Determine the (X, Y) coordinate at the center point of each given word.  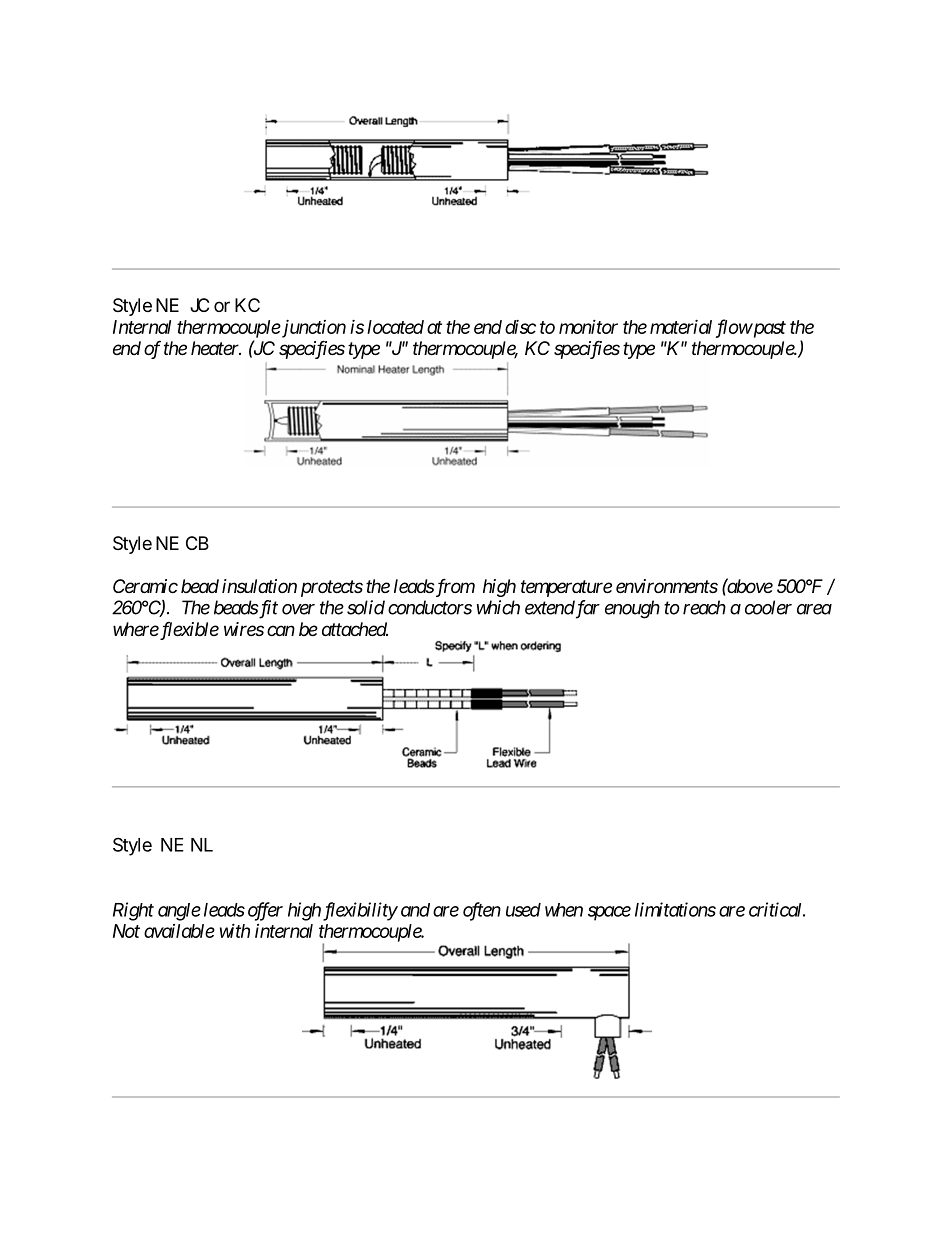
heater (216, 348)
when (564, 910)
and (415, 910)
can (281, 630)
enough (632, 609)
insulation (259, 586)
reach (704, 607)
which (498, 607)
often (482, 911)
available (179, 931)
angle (179, 912)
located (395, 327)
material (681, 327)
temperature (566, 588)
